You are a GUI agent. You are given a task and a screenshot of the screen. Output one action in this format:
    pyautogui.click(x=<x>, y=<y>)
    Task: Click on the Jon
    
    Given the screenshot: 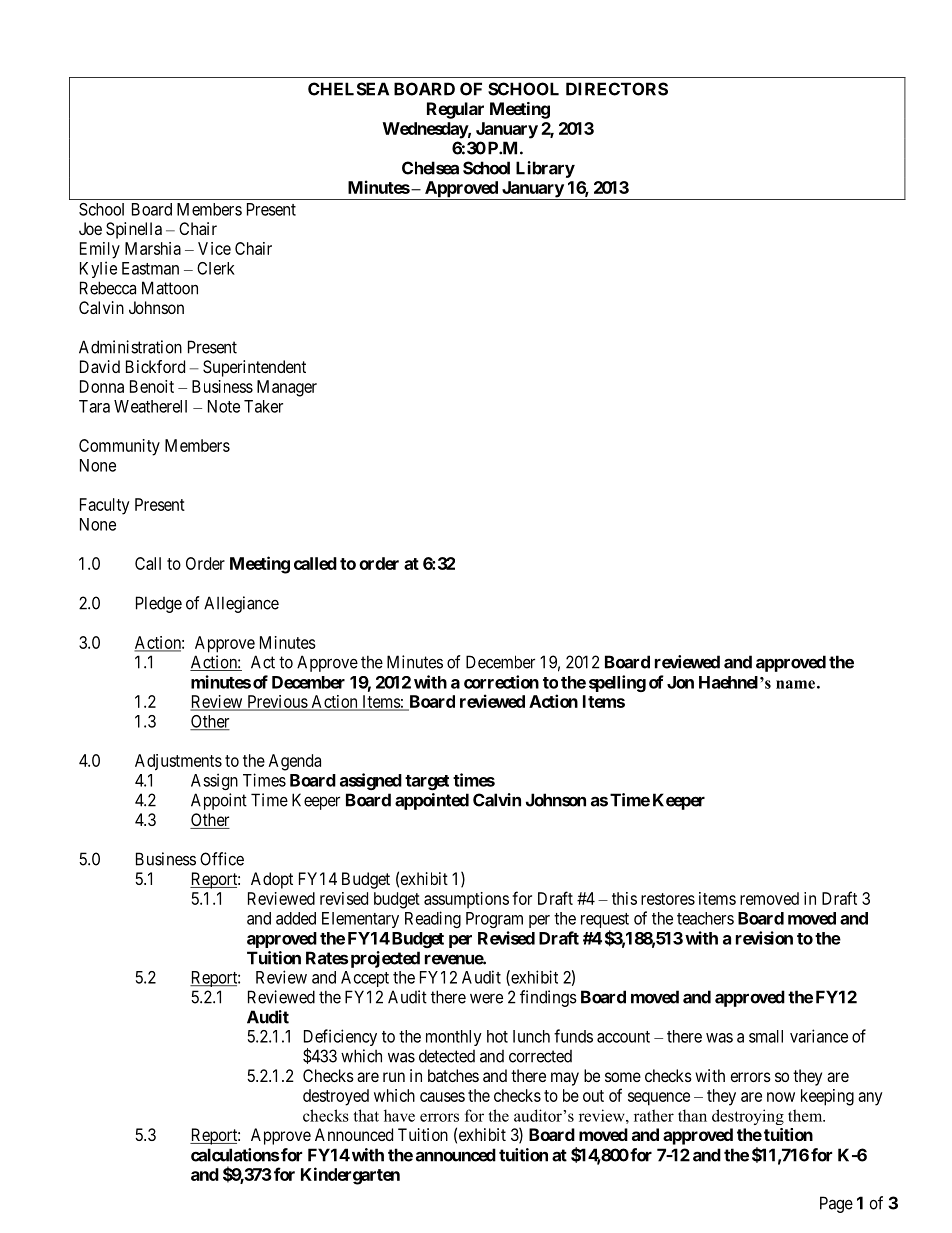 What is the action you would take?
    pyautogui.click(x=680, y=682)
